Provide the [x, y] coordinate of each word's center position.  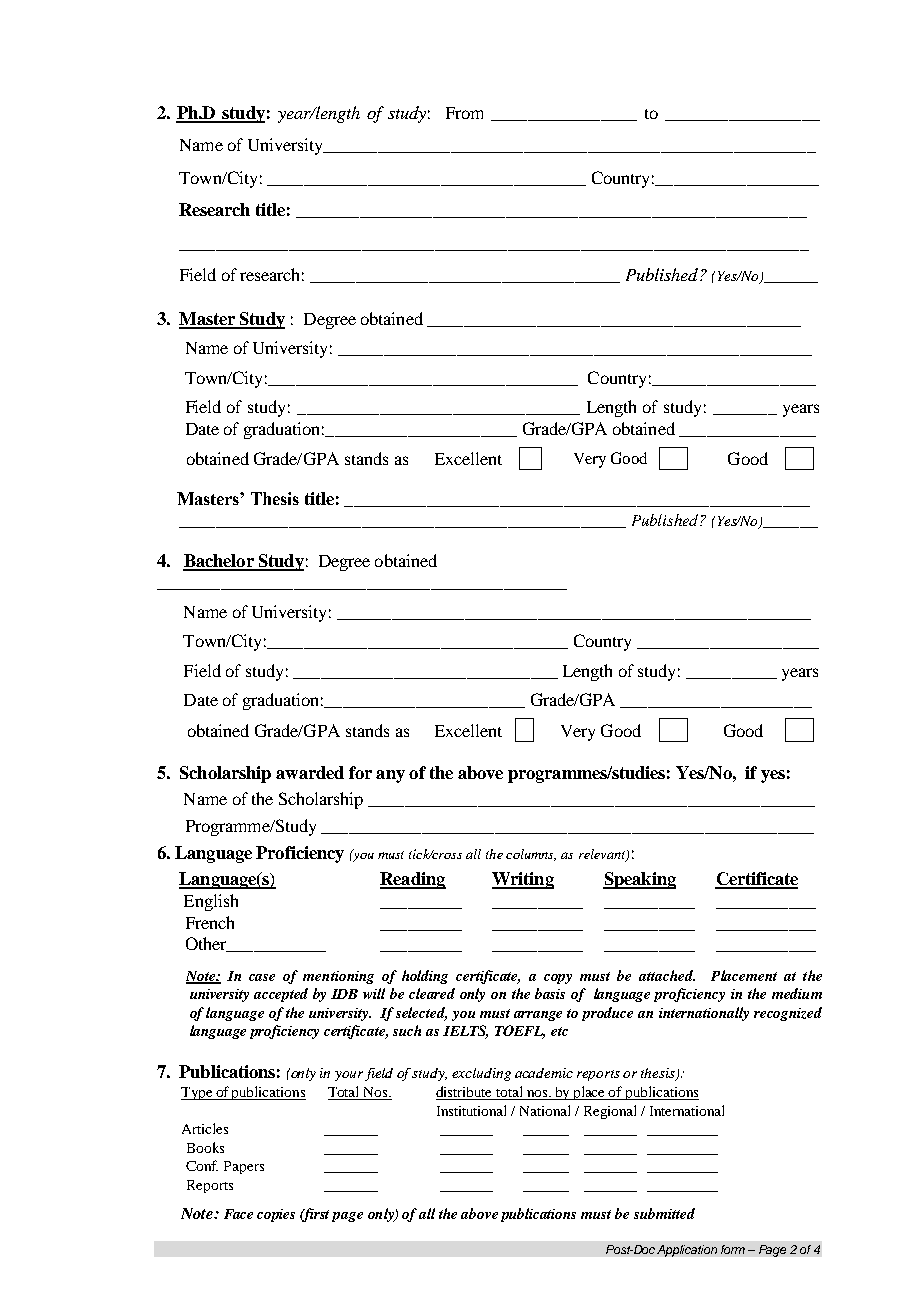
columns [531, 855]
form [733, 1249]
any [390, 776]
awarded [310, 772]
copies [276, 1215]
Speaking [639, 880]
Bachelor [219, 562]
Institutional [471, 1110]
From [464, 113]
